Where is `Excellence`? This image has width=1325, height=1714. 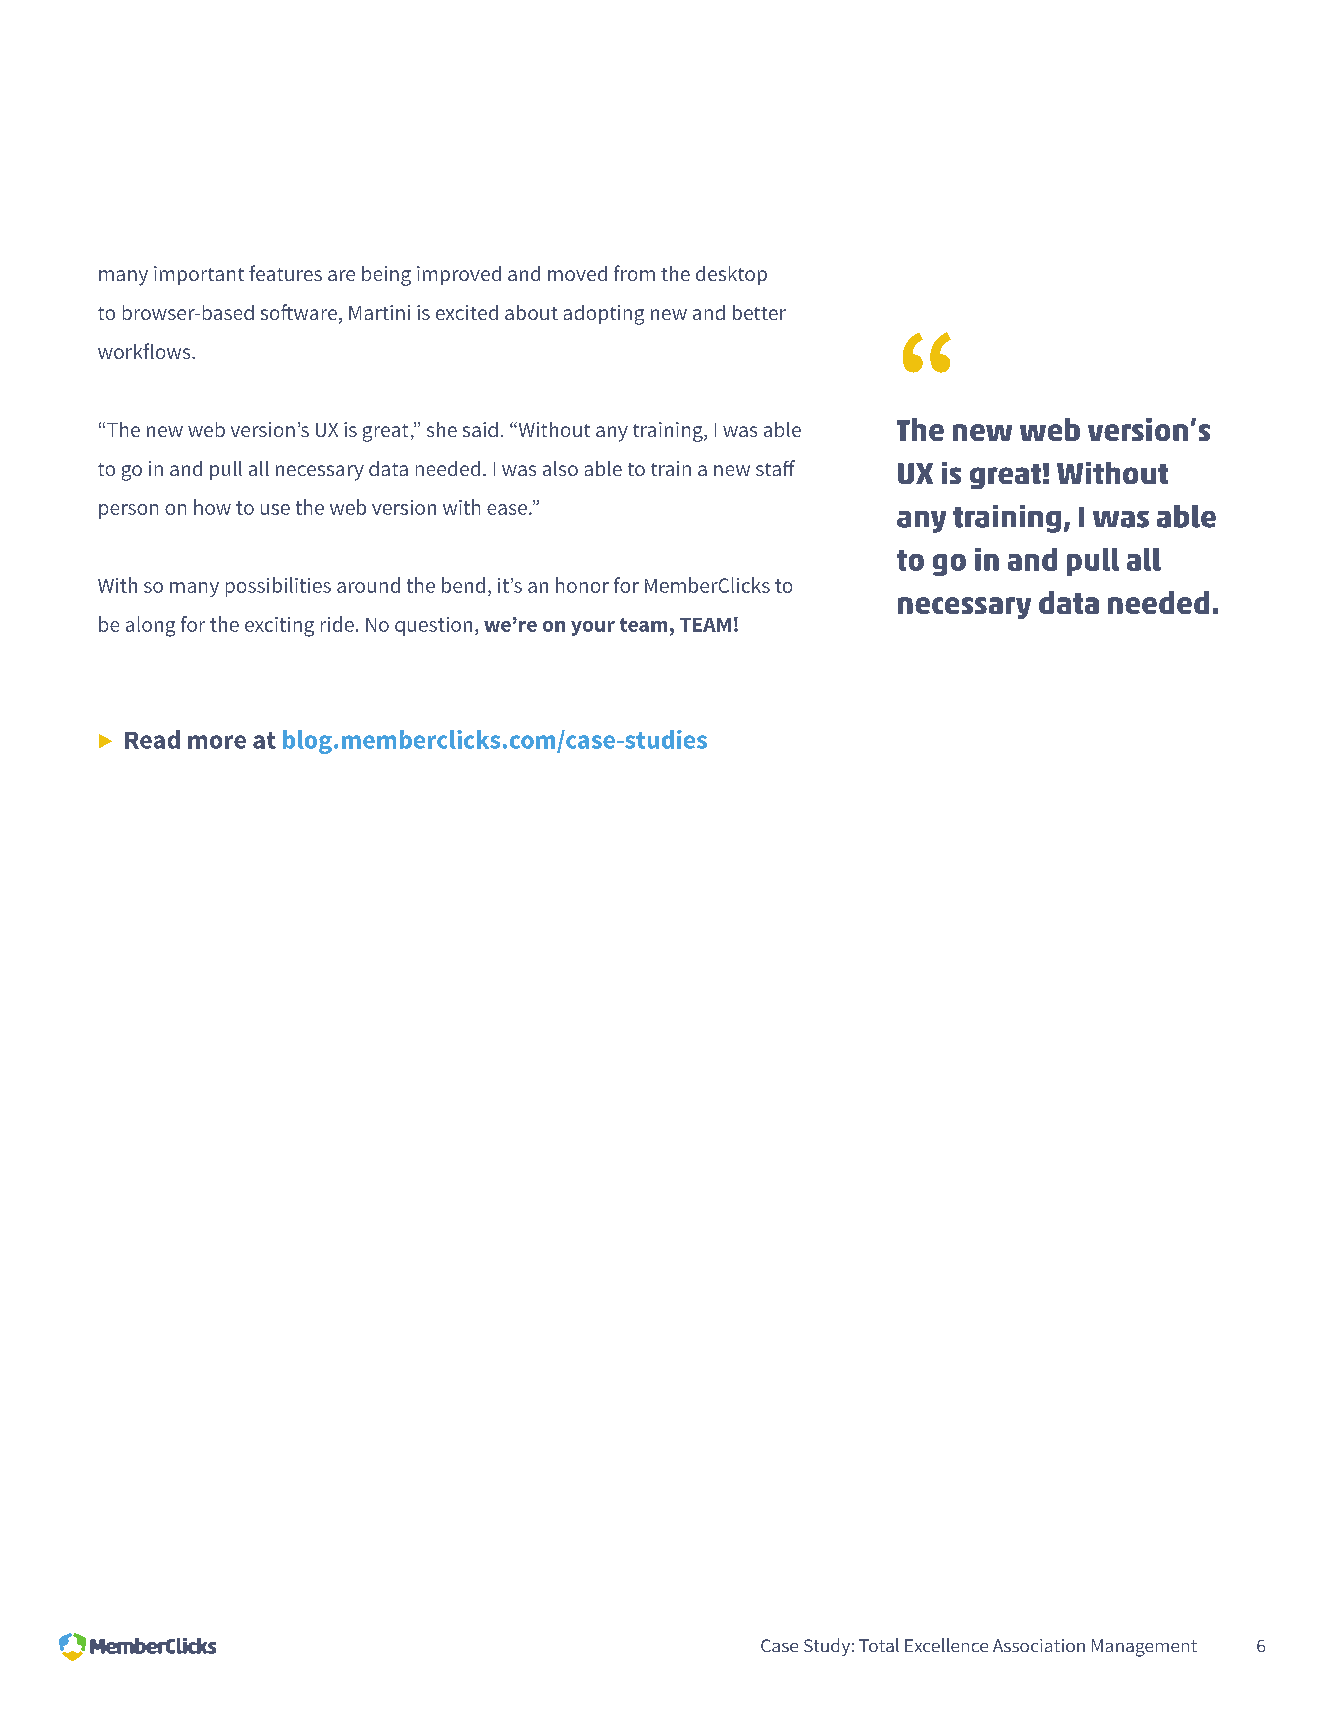
Excellence is located at coordinates (946, 1645).
